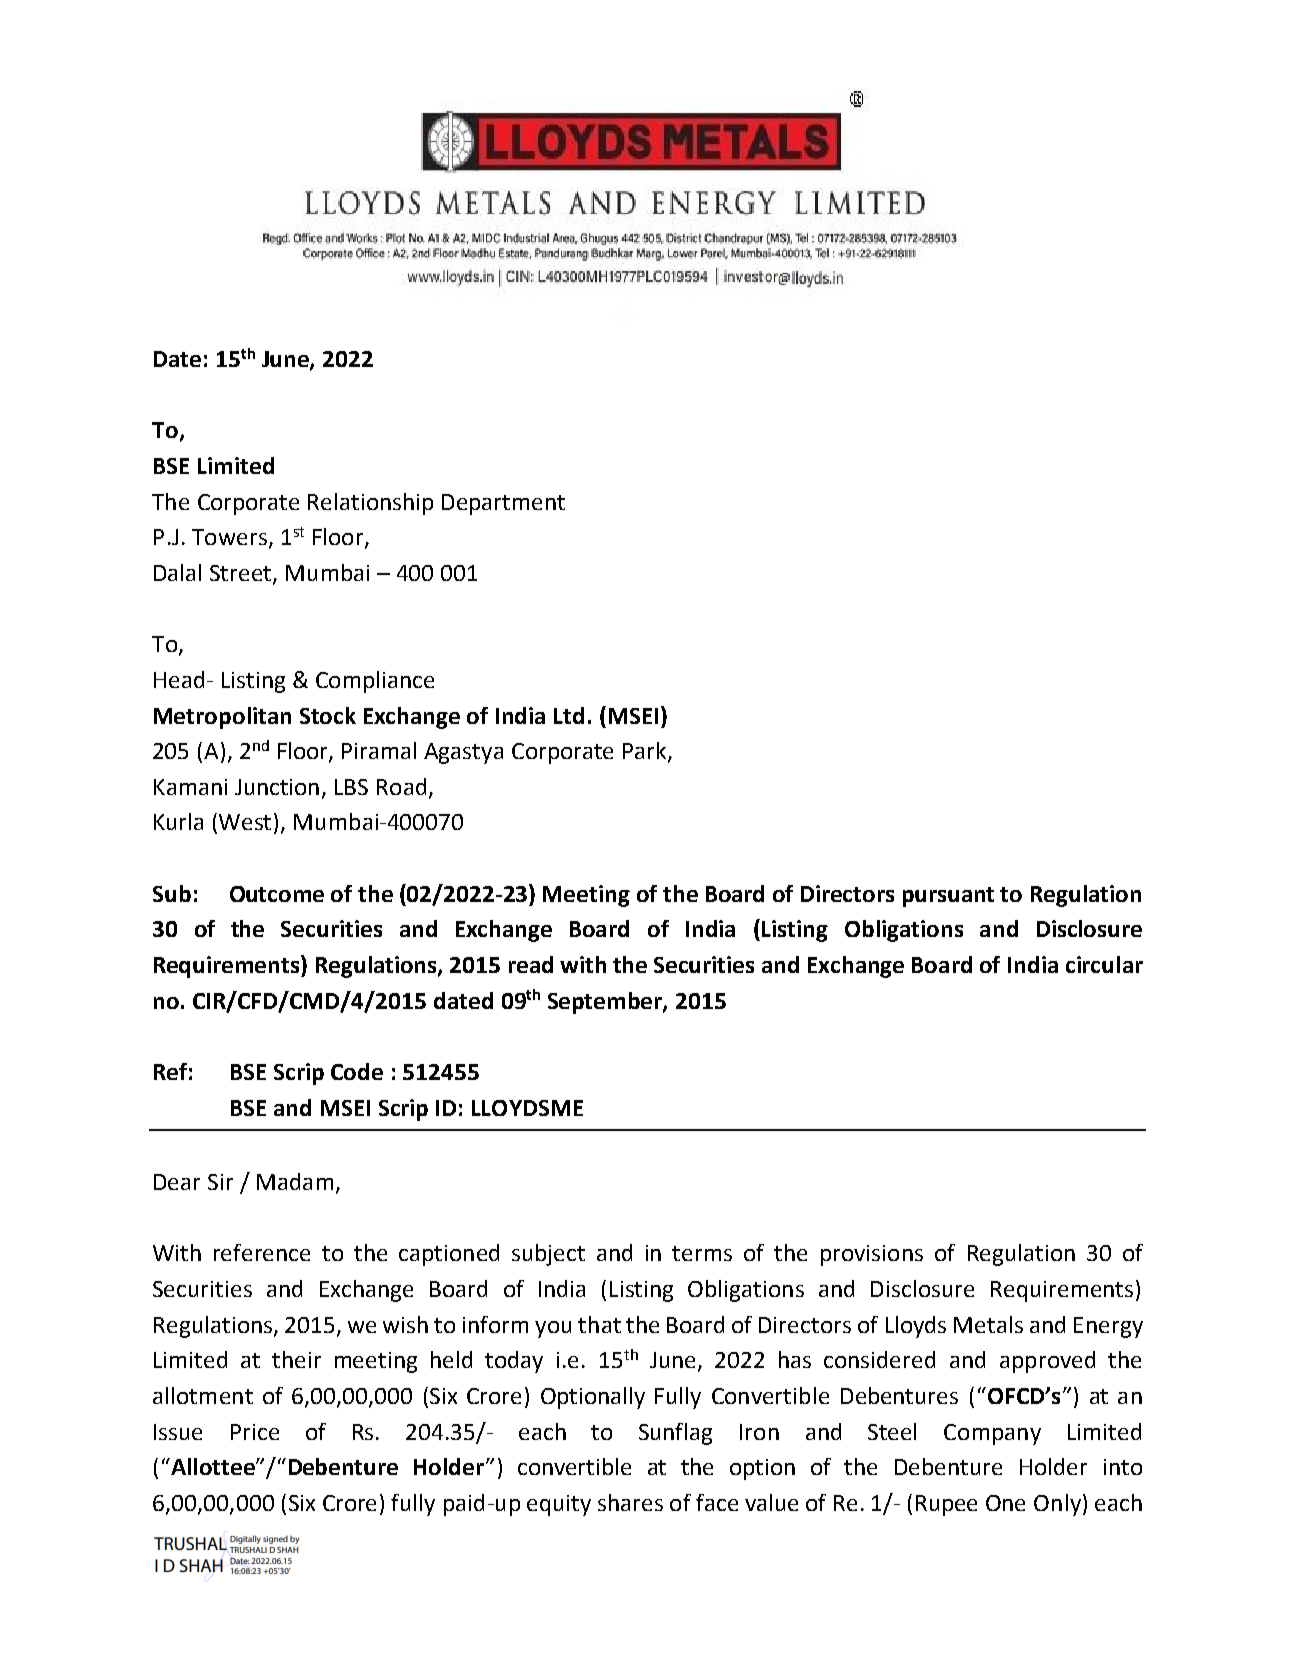  Describe the element at coordinates (531, 964) in the screenshot. I see `read` at that location.
